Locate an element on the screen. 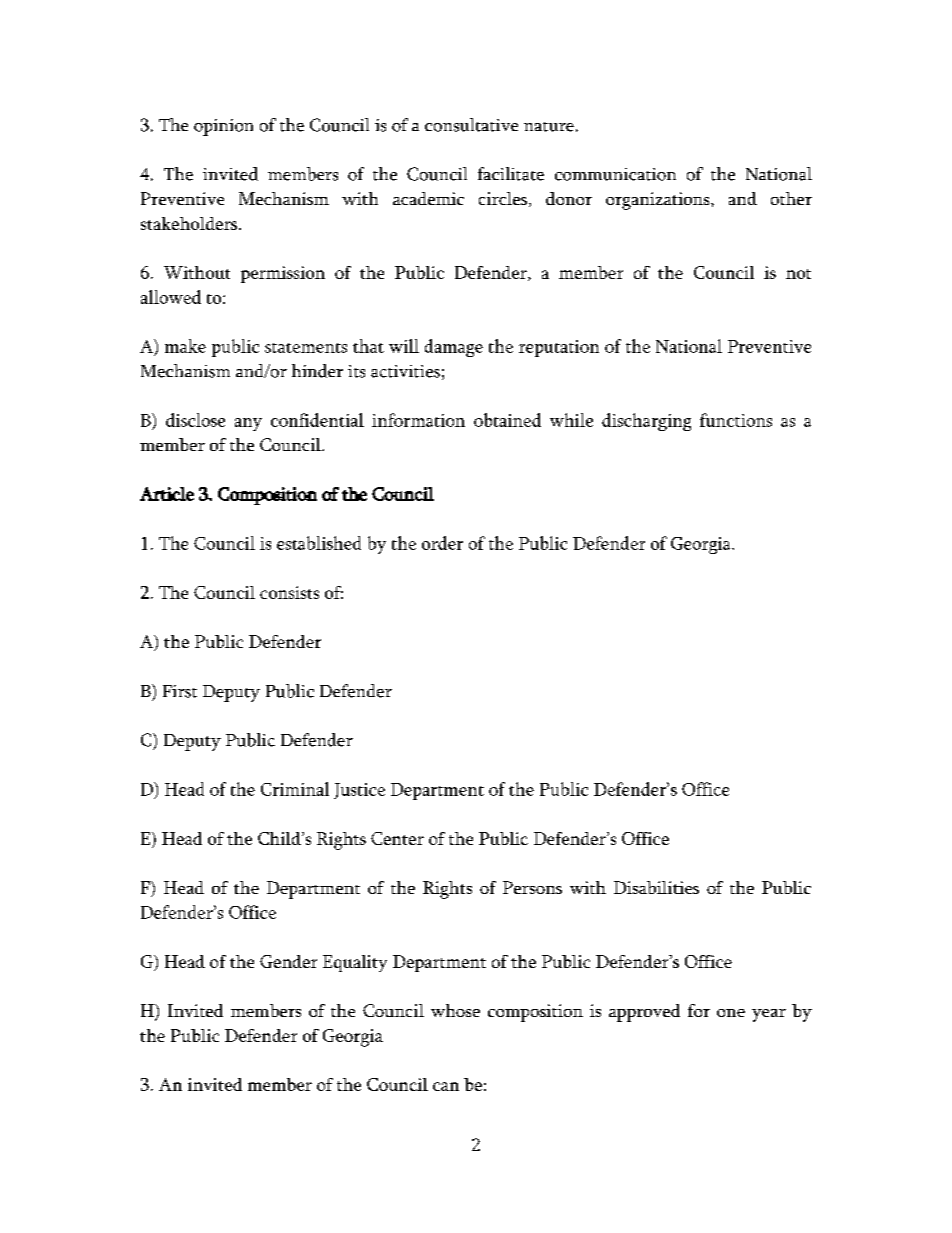 The image size is (952, 1233). one is located at coordinates (731, 1013).
